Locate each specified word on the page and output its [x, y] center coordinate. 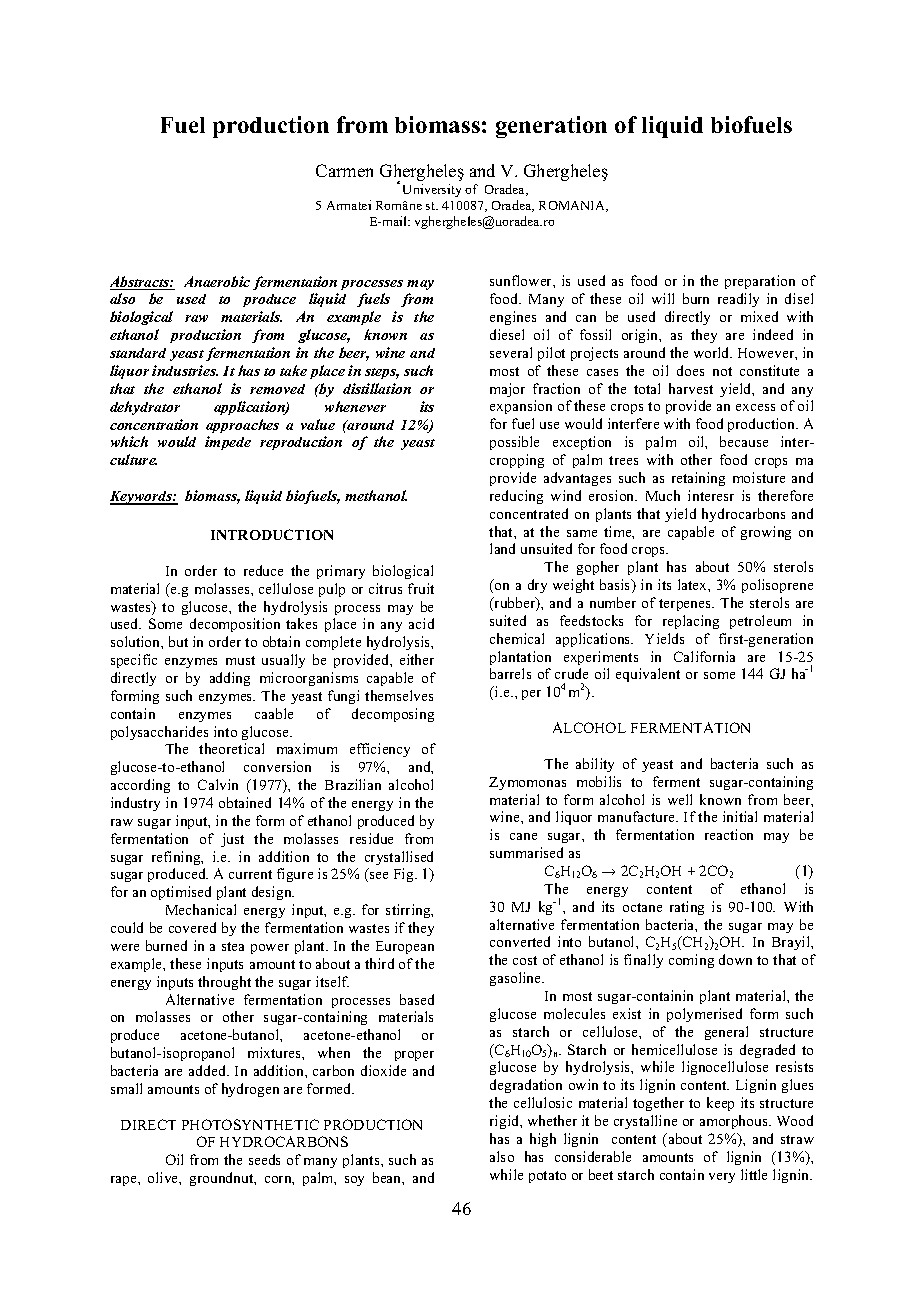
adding [230, 679]
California [704, 656]
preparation [760, 282]
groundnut [223, 1179]
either [417, 659]
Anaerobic [217, 281]
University [432, 190]
